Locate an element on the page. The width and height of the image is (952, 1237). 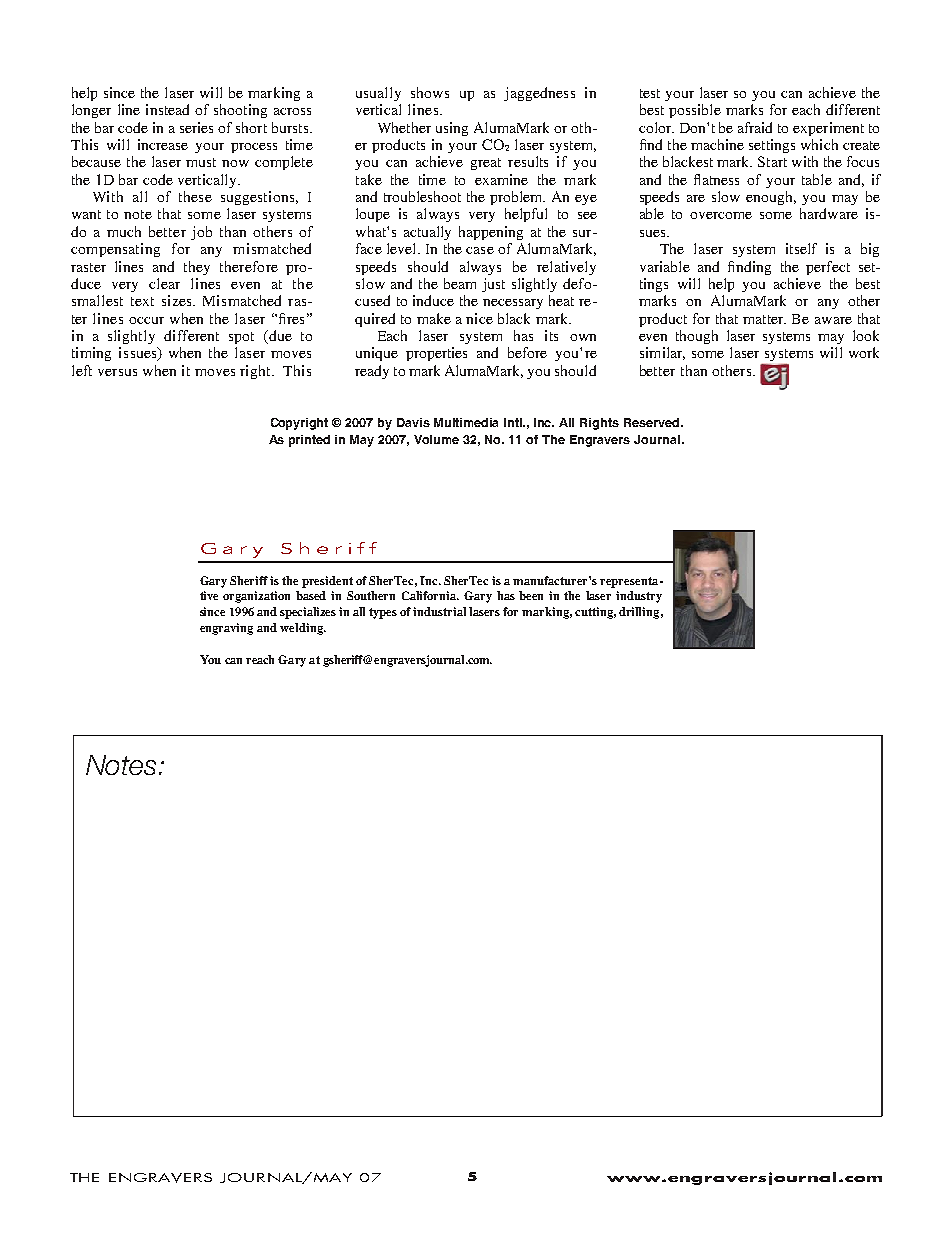
using is located at coordinates (452, 129).
